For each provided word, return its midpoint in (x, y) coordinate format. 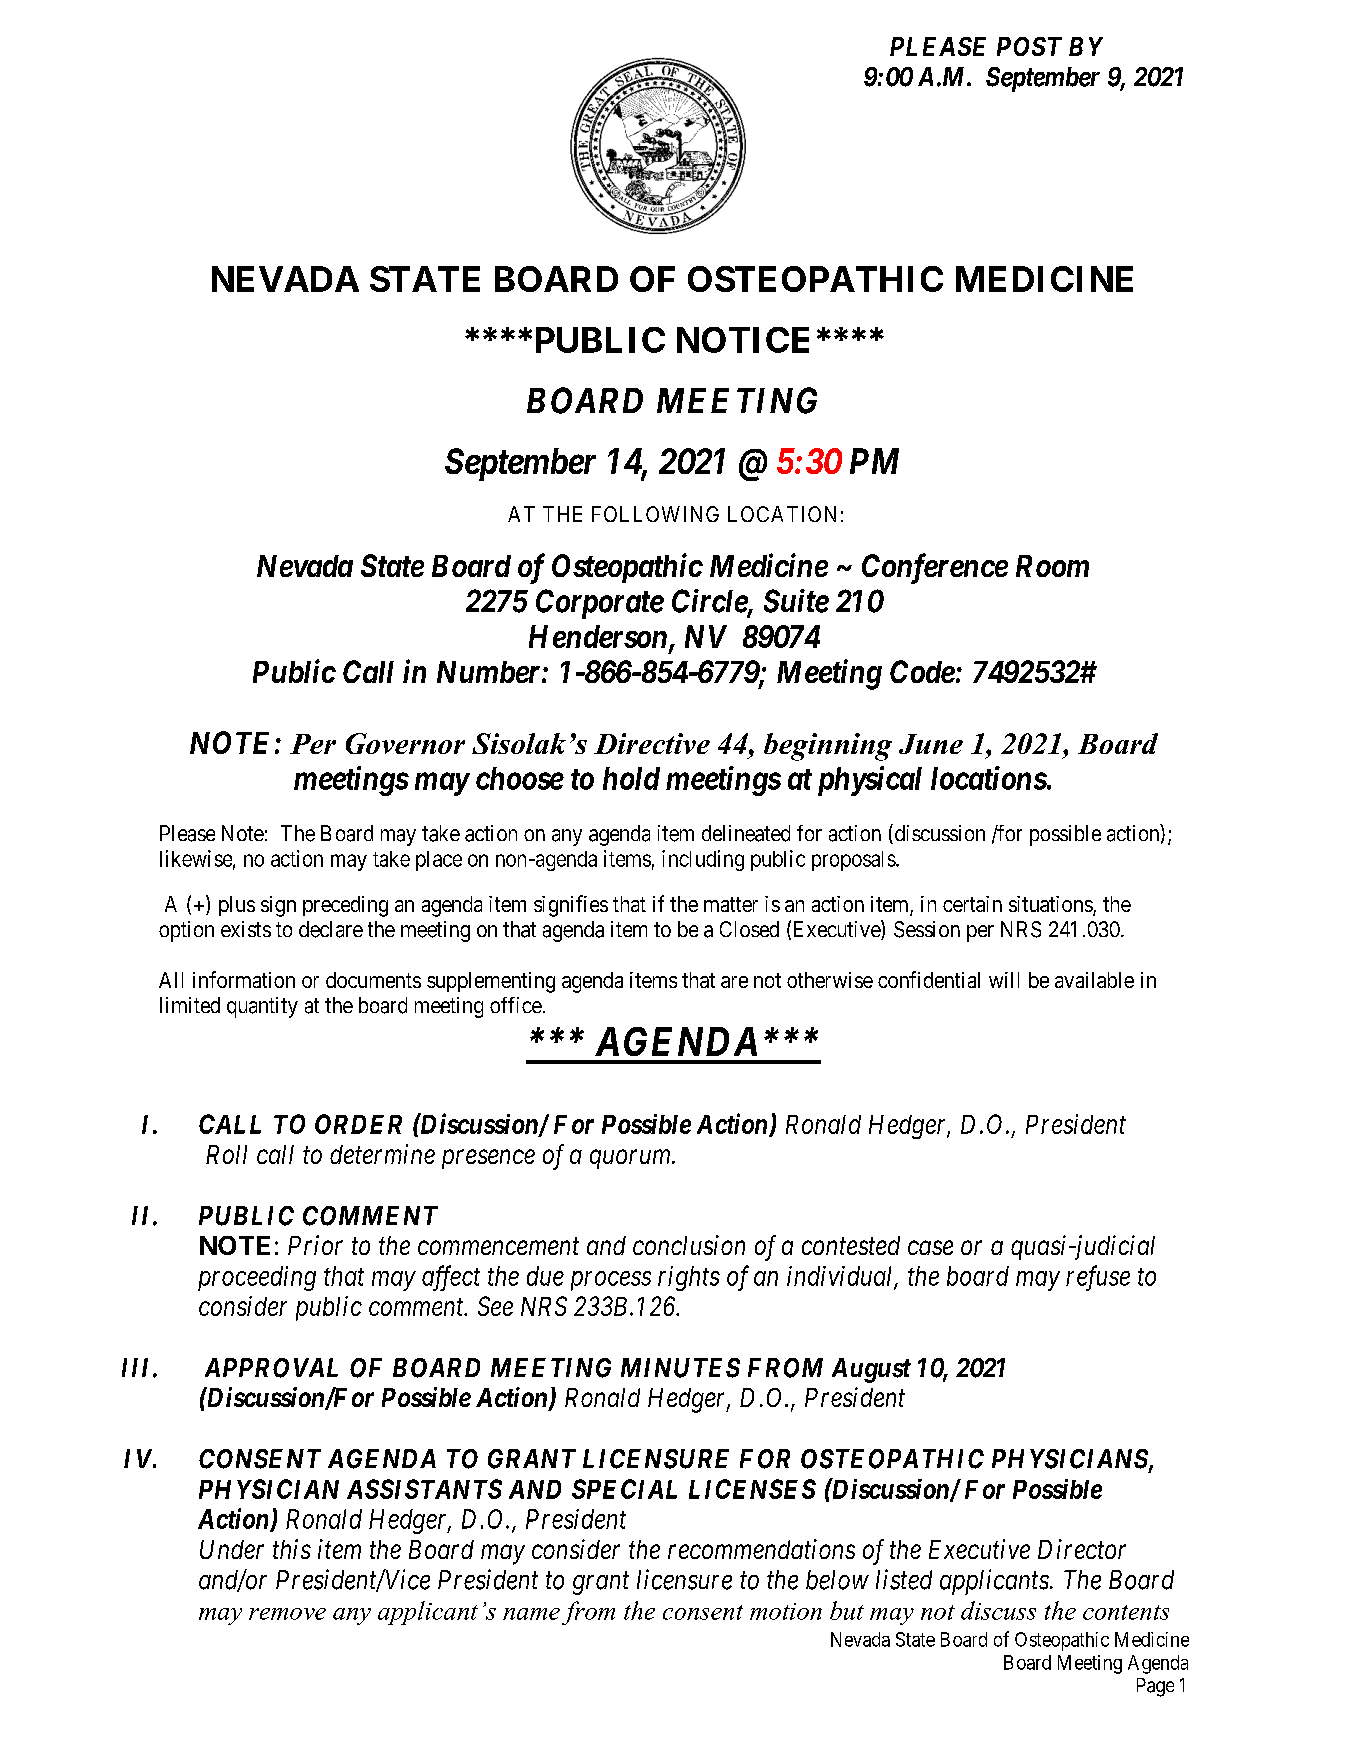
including (703, 860)
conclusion (689, 1245)
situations (1051, 905)
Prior (315, 1245)
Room (1052, 566)
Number (490, 672)
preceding (345, 906)
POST (1029, 46)
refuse (1098, 1278)
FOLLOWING (655, 514)
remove (287, 1614)
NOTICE (743, 340)
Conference (935, 568)
